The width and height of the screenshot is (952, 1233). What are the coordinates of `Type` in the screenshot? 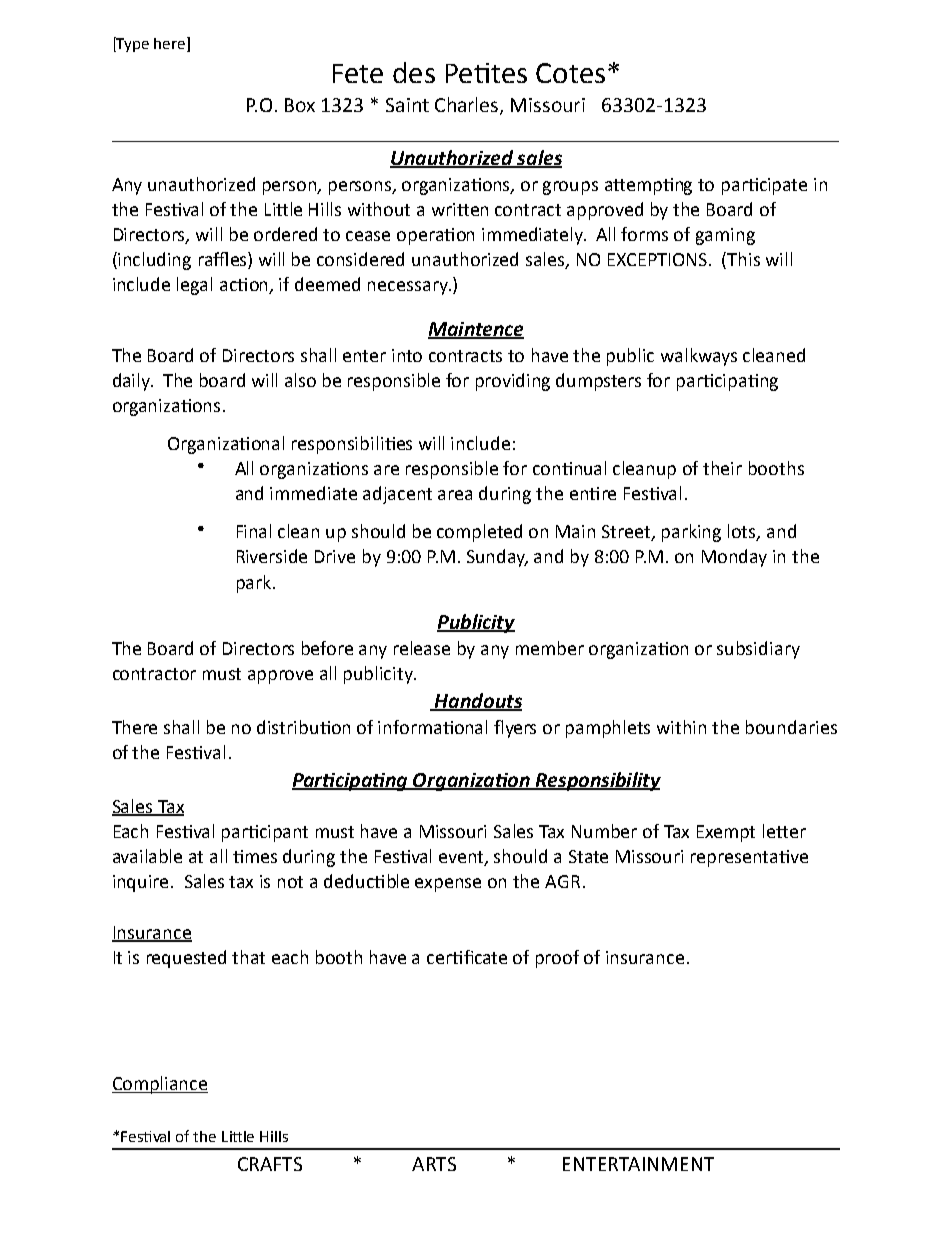 It's located at (132, 44).
